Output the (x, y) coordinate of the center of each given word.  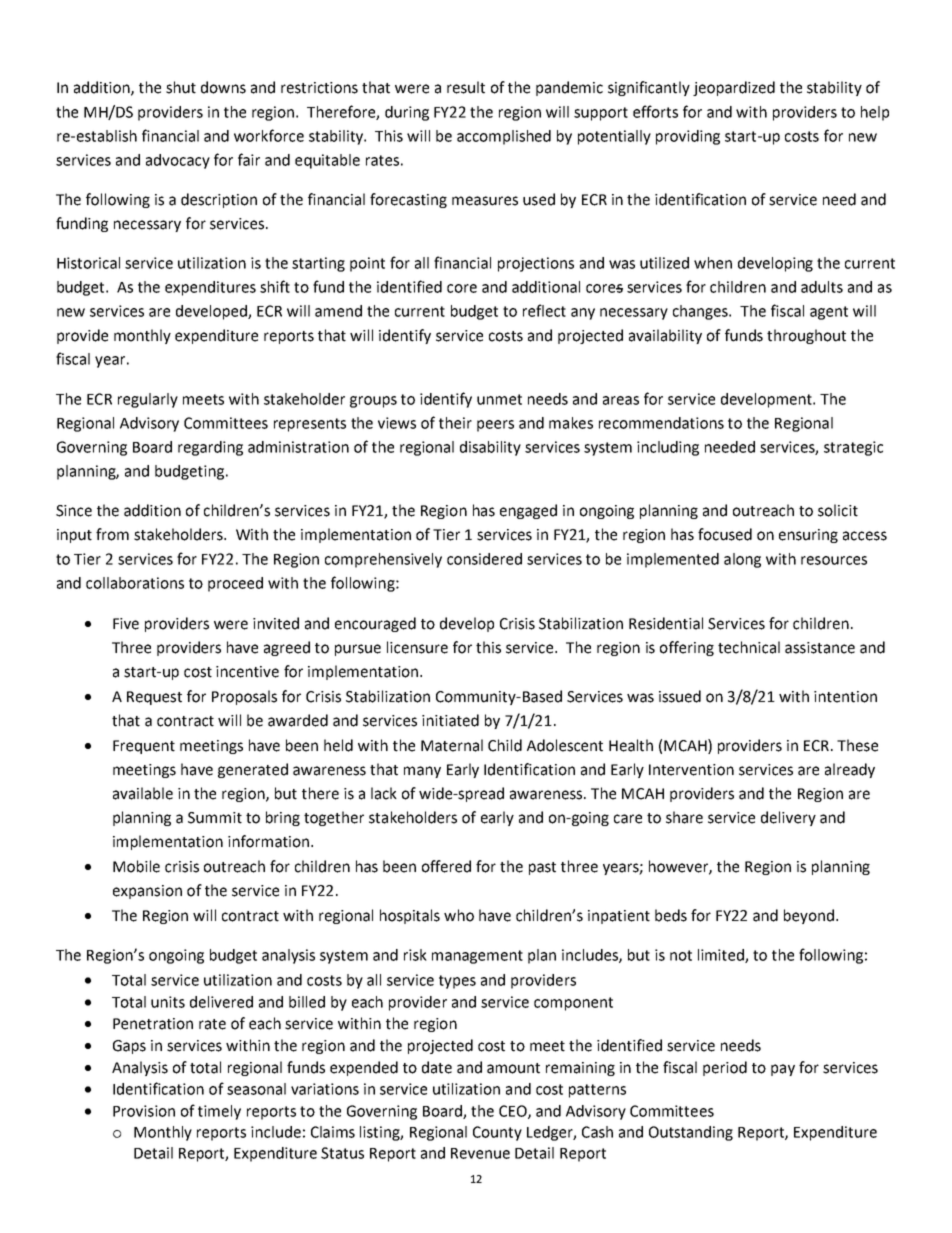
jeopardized (734, 88)
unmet (499, 399)
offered (446, 866)
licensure (417, 647)
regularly (148, 400)
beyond (809, 916)
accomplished (504, 137)
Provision (144, 1111)
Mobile (136, 866)
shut (181, 87)
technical (749, 647)
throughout (806, 336)
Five (126, 624)
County (497, 1133)
